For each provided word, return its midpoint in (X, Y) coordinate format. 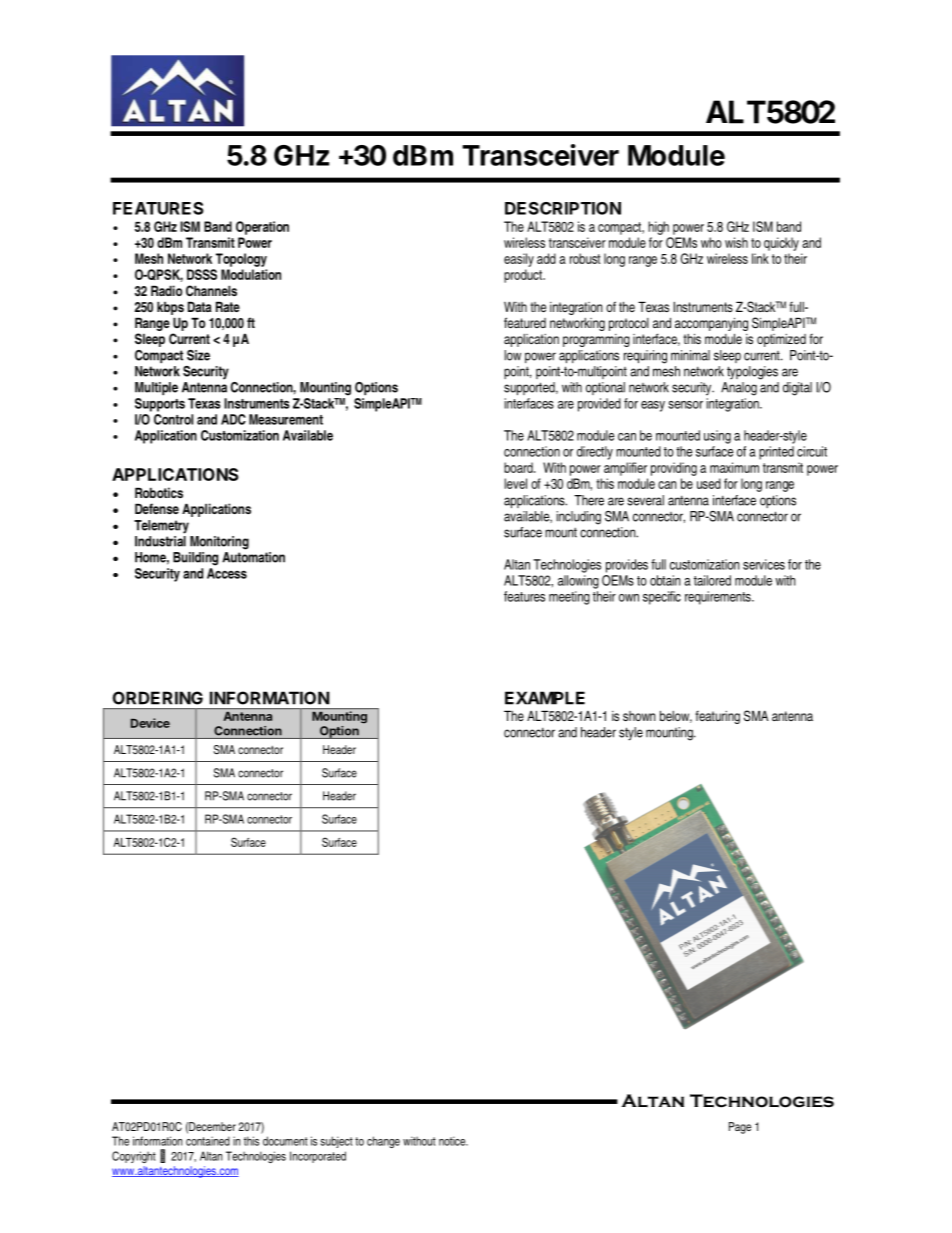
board (519, 467)
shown (639, 716)
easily (519, 260)
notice (453, 1141)
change (383, 1142)
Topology (241, 260)
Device (150, 723)
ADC (233, 419)
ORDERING (158, 698)
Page (740, 1128)
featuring (717, 717)
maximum (734, 467)
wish (736, 242)
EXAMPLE (545, 698)
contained (208, 1141)
